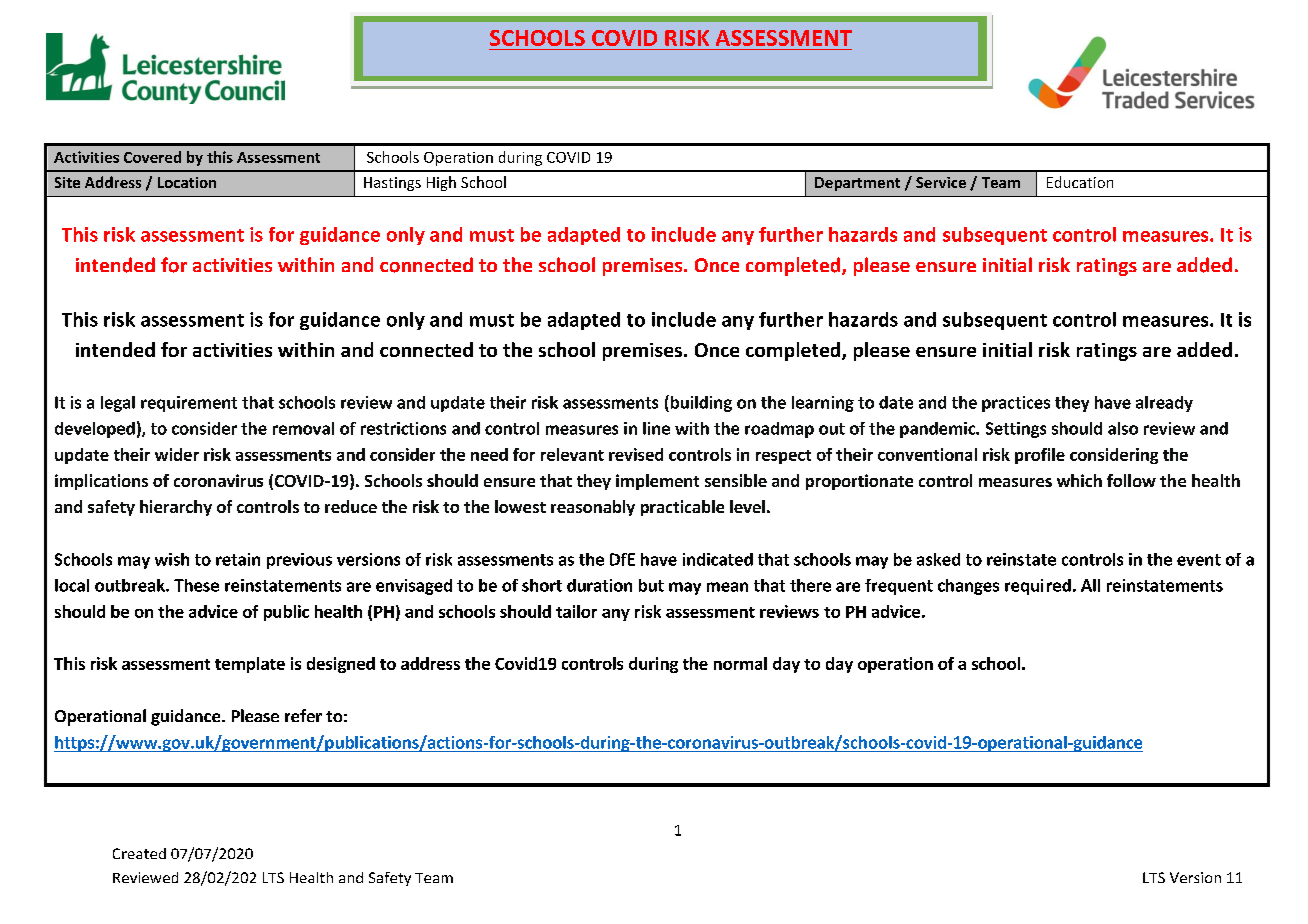  Describe the element at coordinates (187, 182) in the page. I see `Location` at that location.
